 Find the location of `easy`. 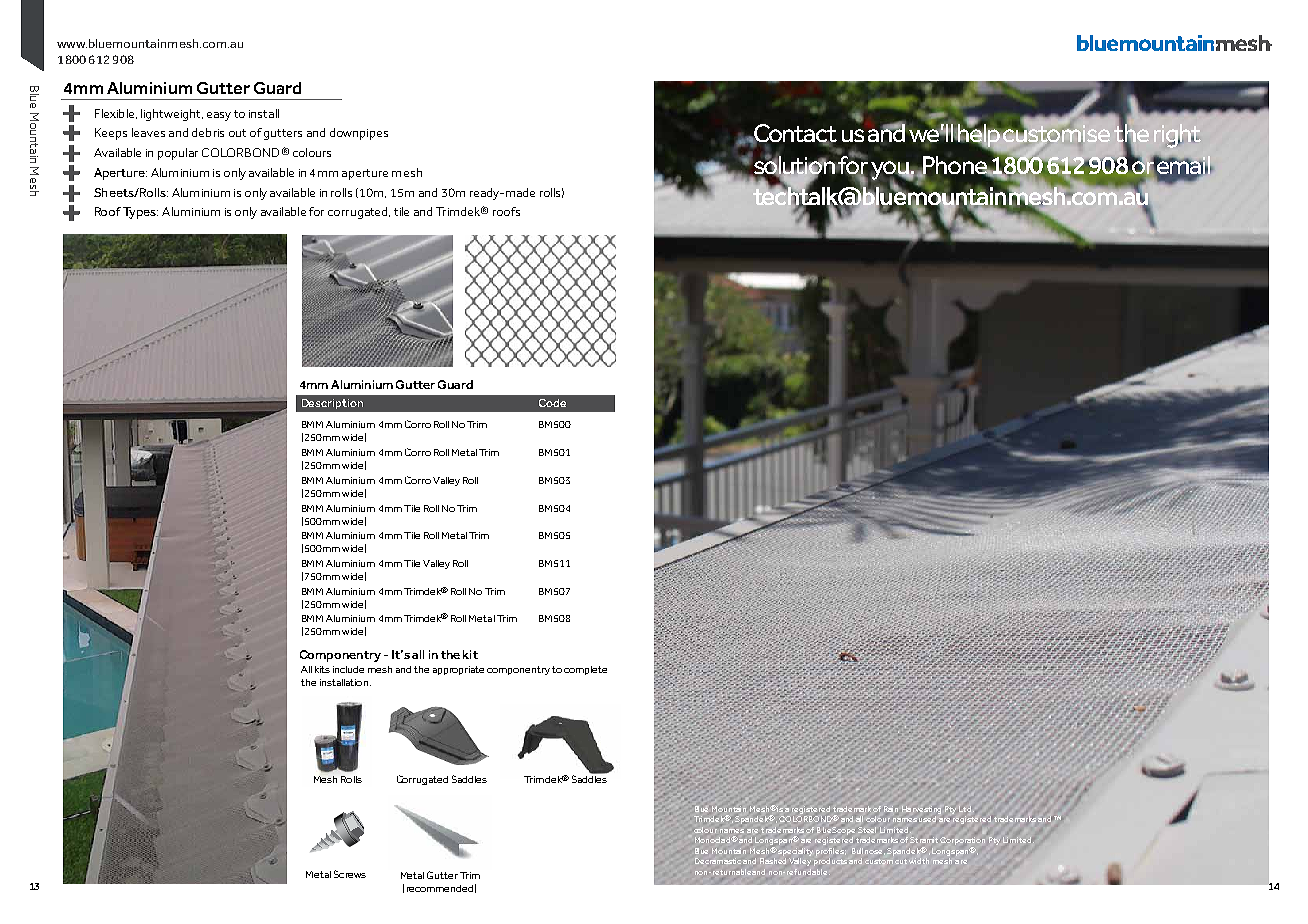

easy is located at coordinates (219, 116).
